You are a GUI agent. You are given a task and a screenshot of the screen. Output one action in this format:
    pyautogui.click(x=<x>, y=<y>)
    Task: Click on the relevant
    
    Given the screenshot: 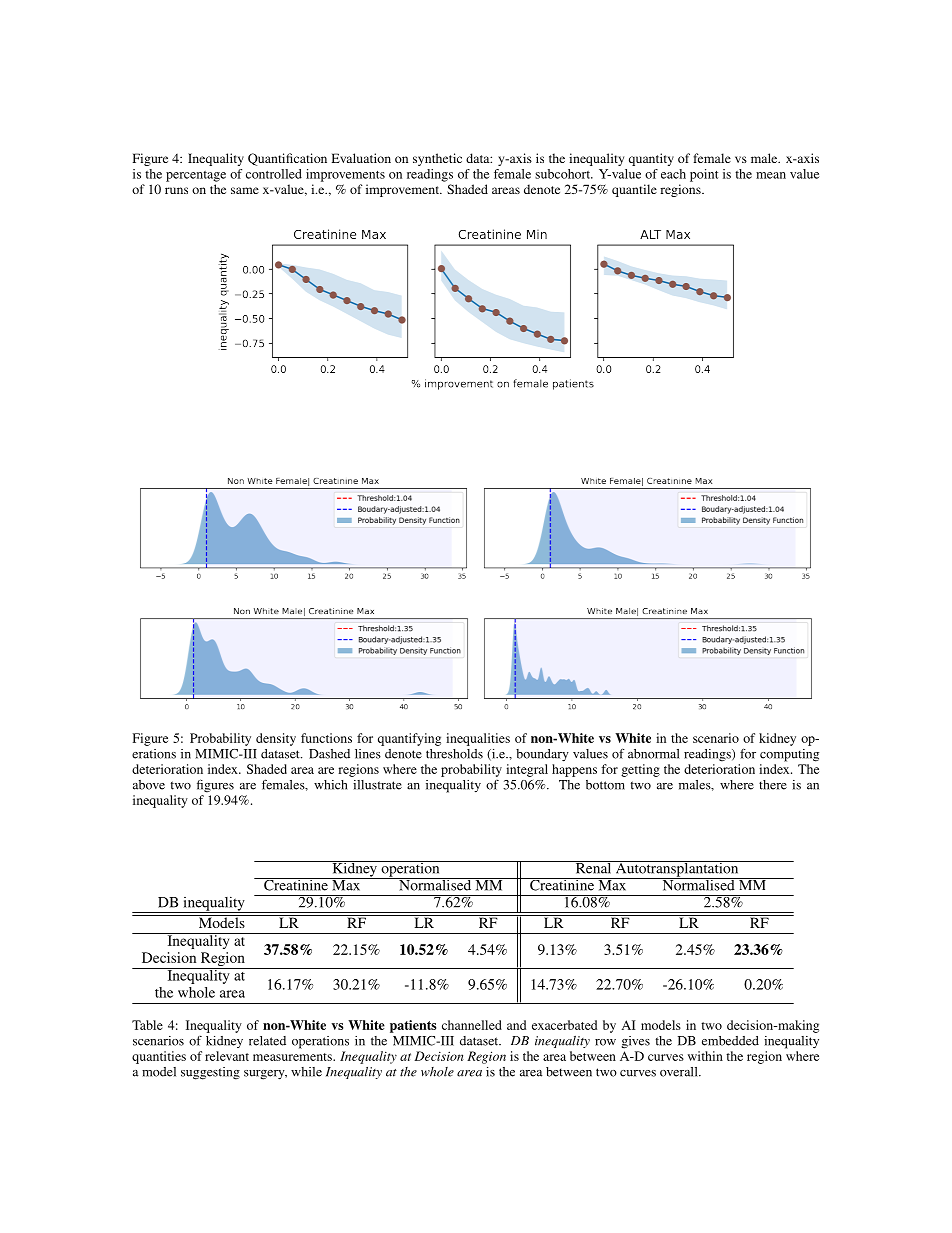 What is the action you would take?
    pyautogui.click(x=227, y=1056)
